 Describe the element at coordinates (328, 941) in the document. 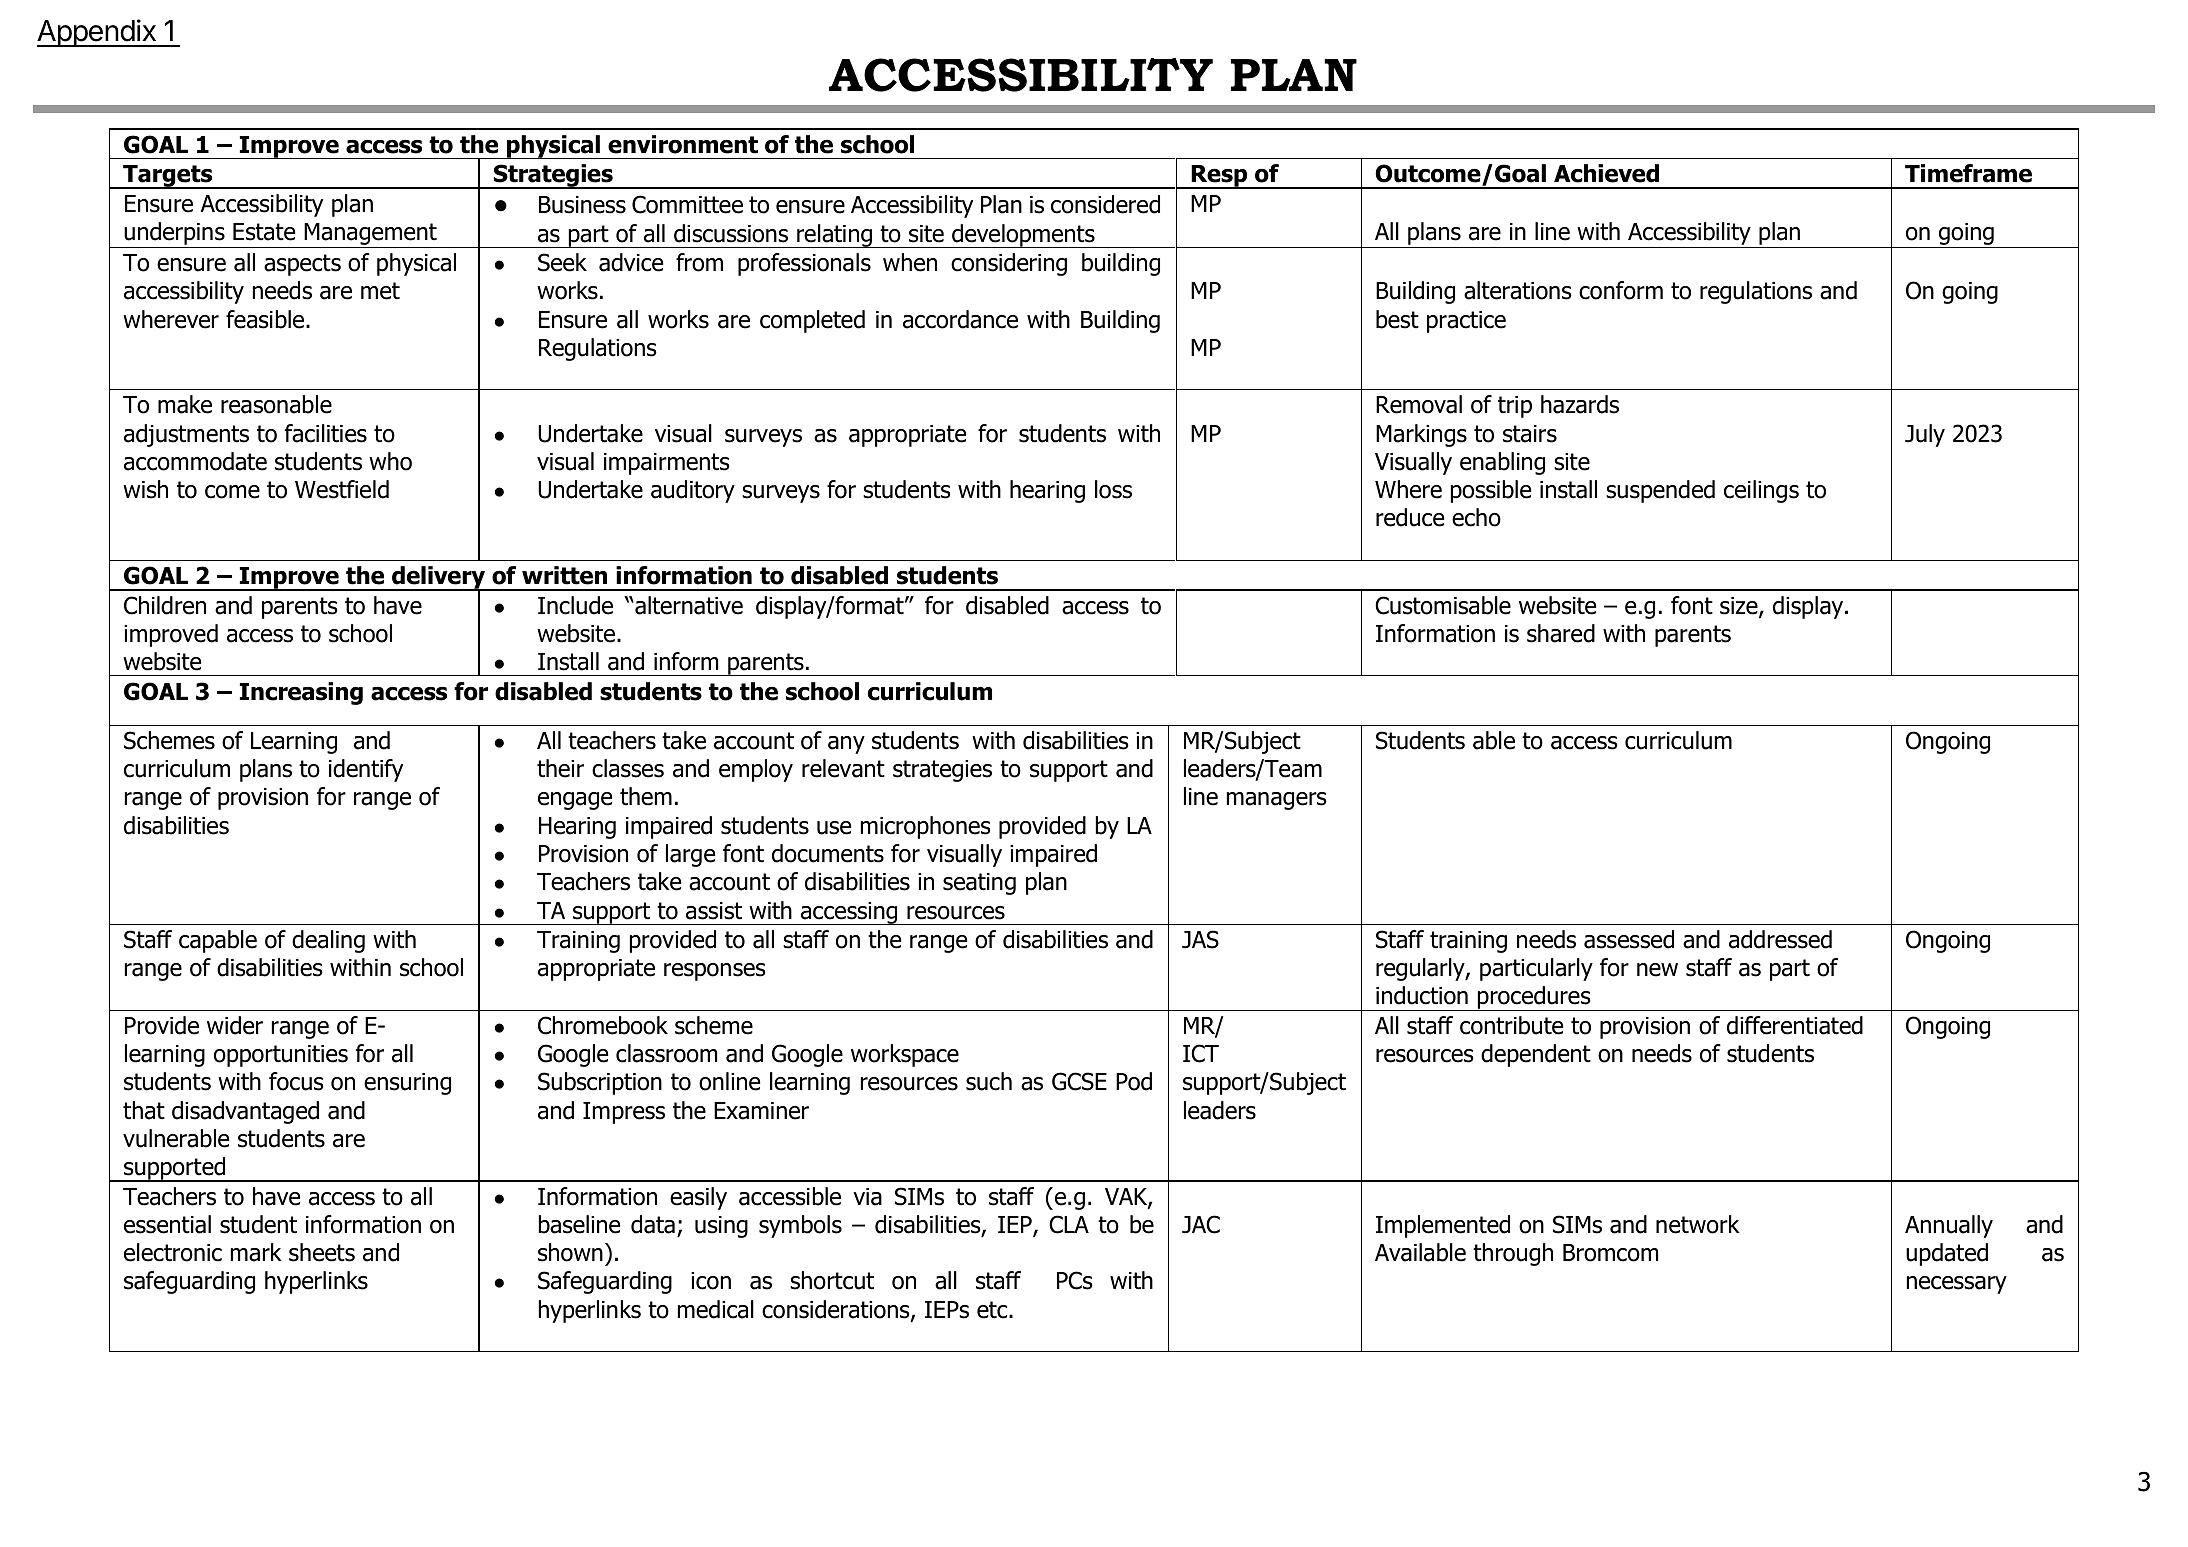

I see `dealing` at that location.
